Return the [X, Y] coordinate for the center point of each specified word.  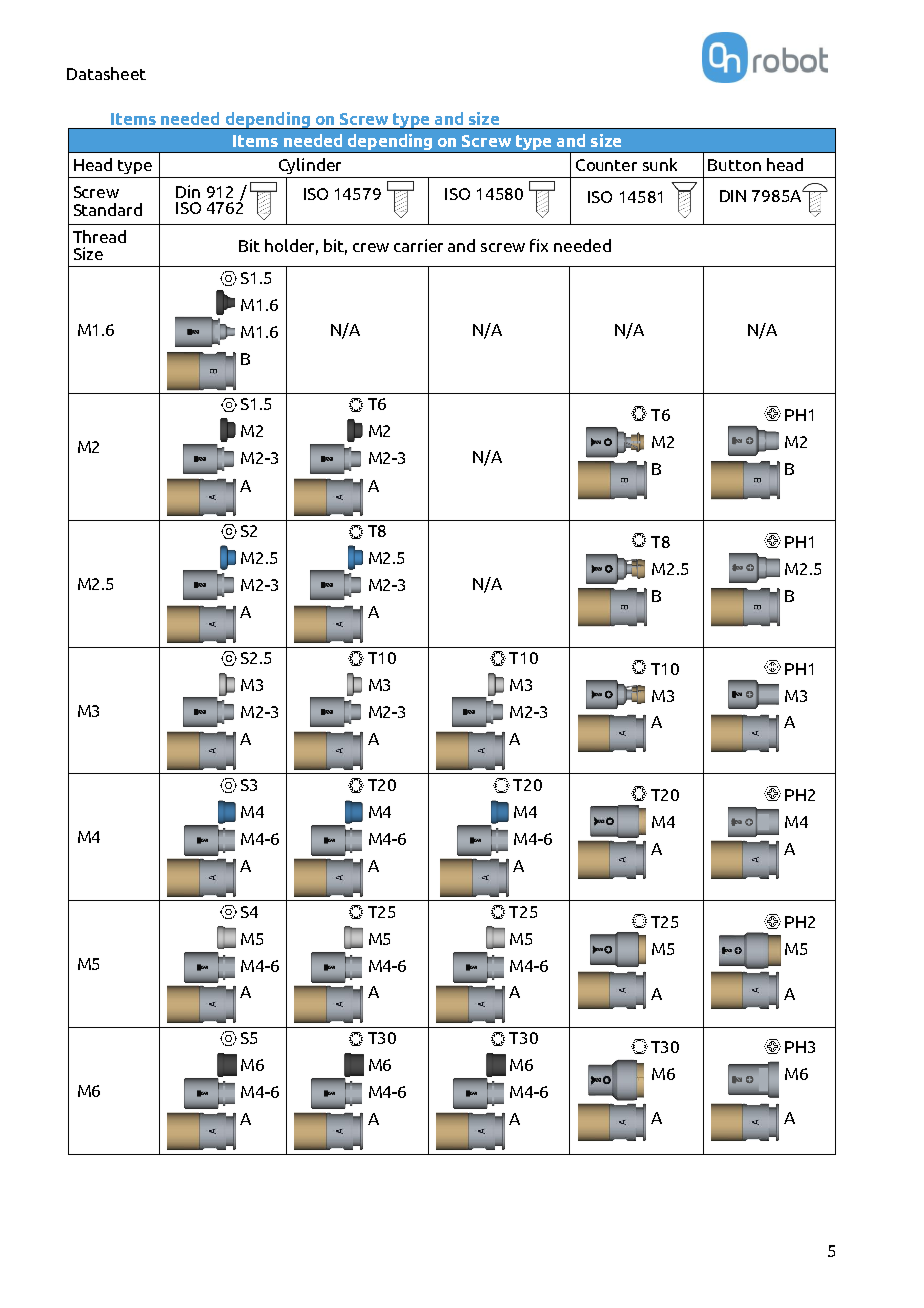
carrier [418, 245]
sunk [660, 164]
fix [539, 245]
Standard [108, 209]
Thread [99, 236]
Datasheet [106, 73]
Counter [606, 165]
